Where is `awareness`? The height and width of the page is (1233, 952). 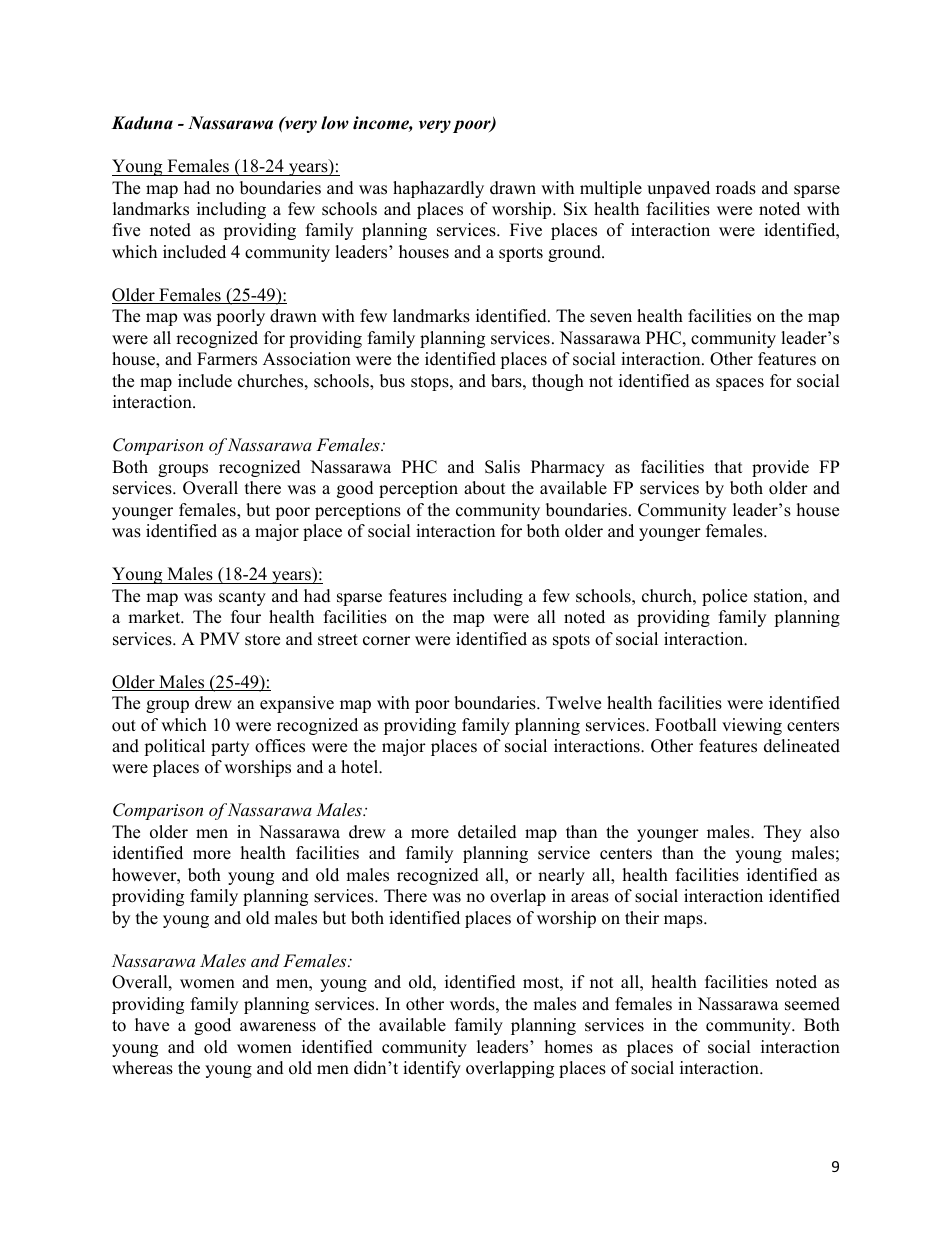
awareness is located at coordinates (278, 1027).
